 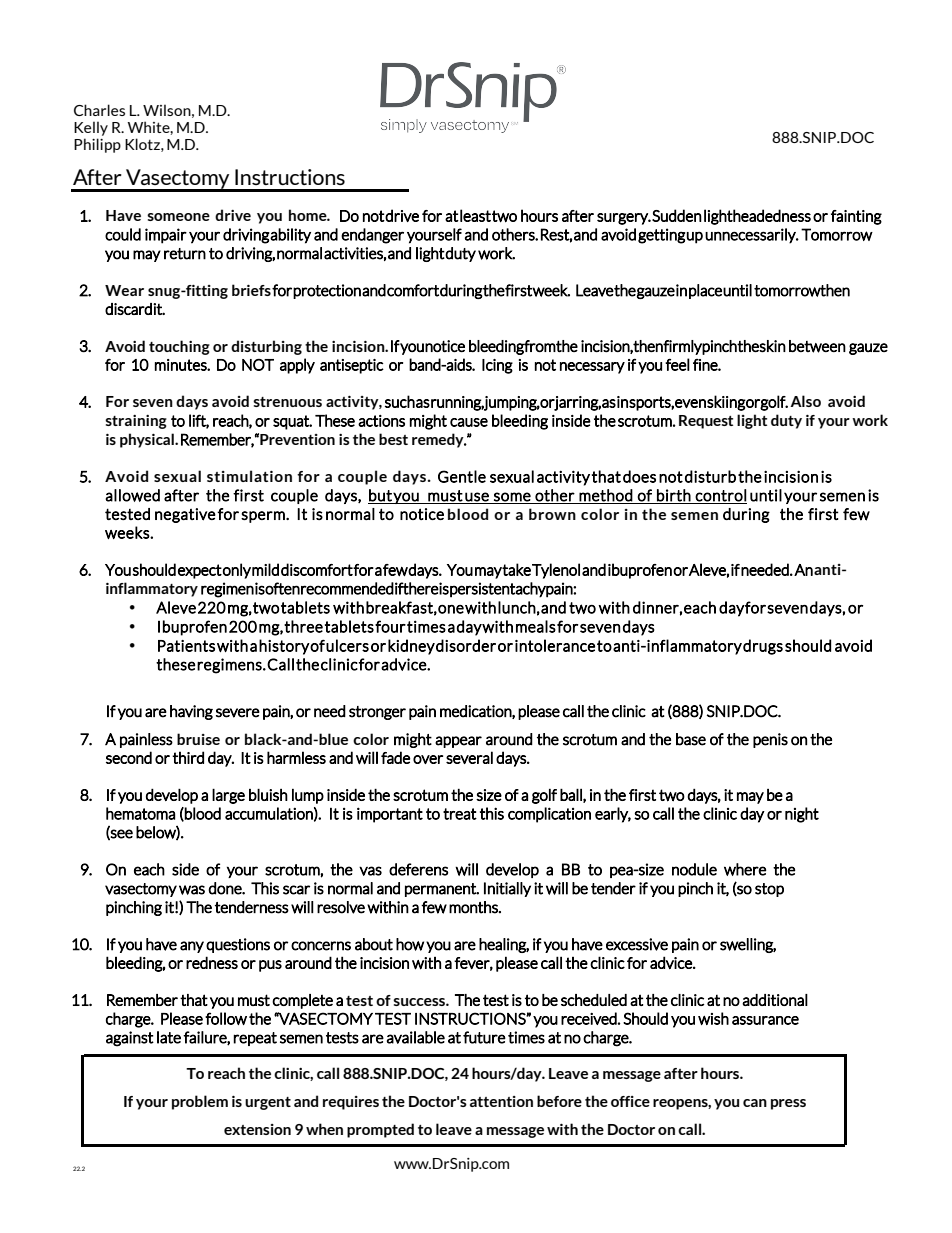 I want to click on Sudden, so click(x=677, y=215).
